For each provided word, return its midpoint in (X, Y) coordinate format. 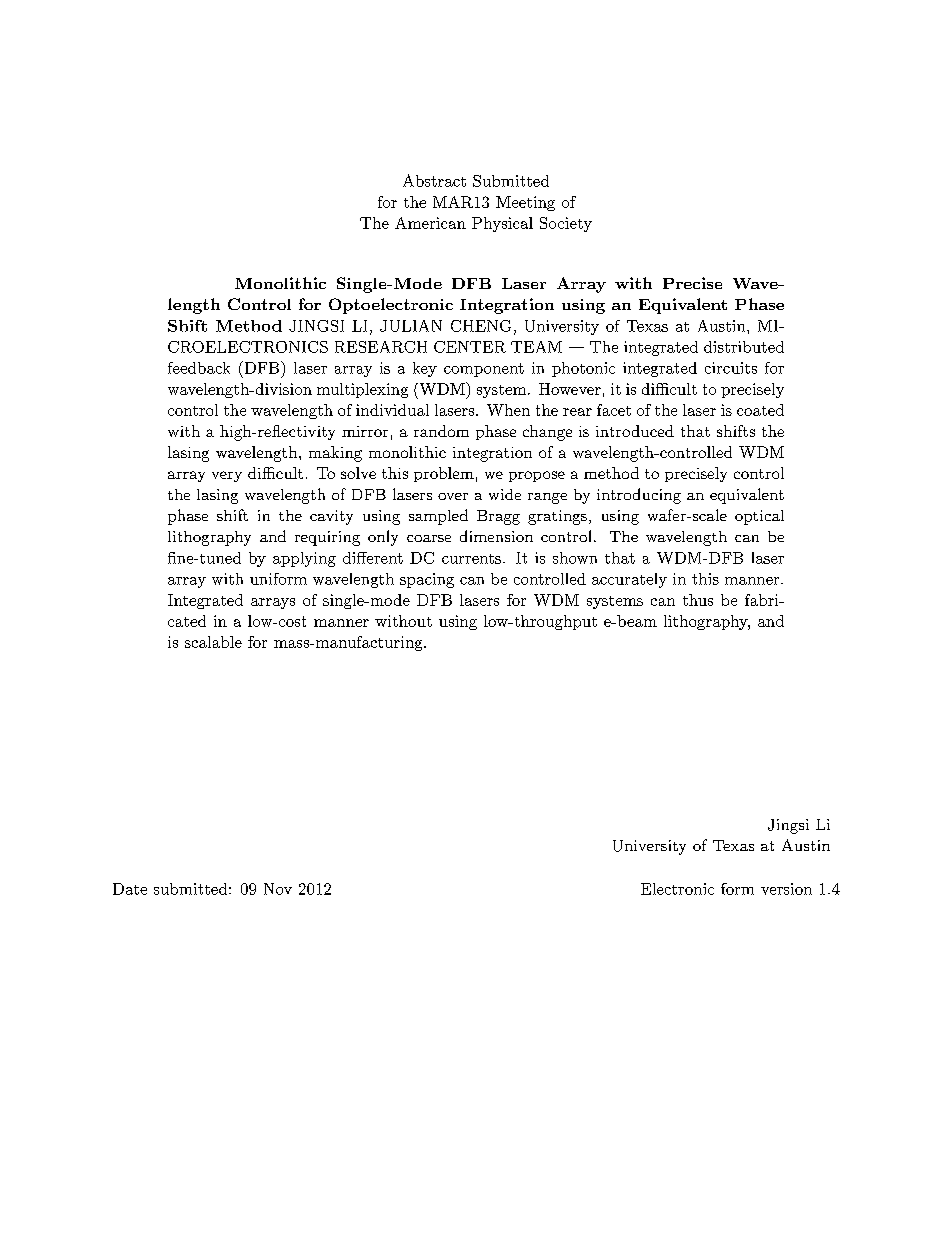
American (430, 223)
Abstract (434, 180)
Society (566, 224)
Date (130, 889)
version (786, 889)
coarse (429, 538)
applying (304, 559)
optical (759, 517)
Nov (278, 889)
